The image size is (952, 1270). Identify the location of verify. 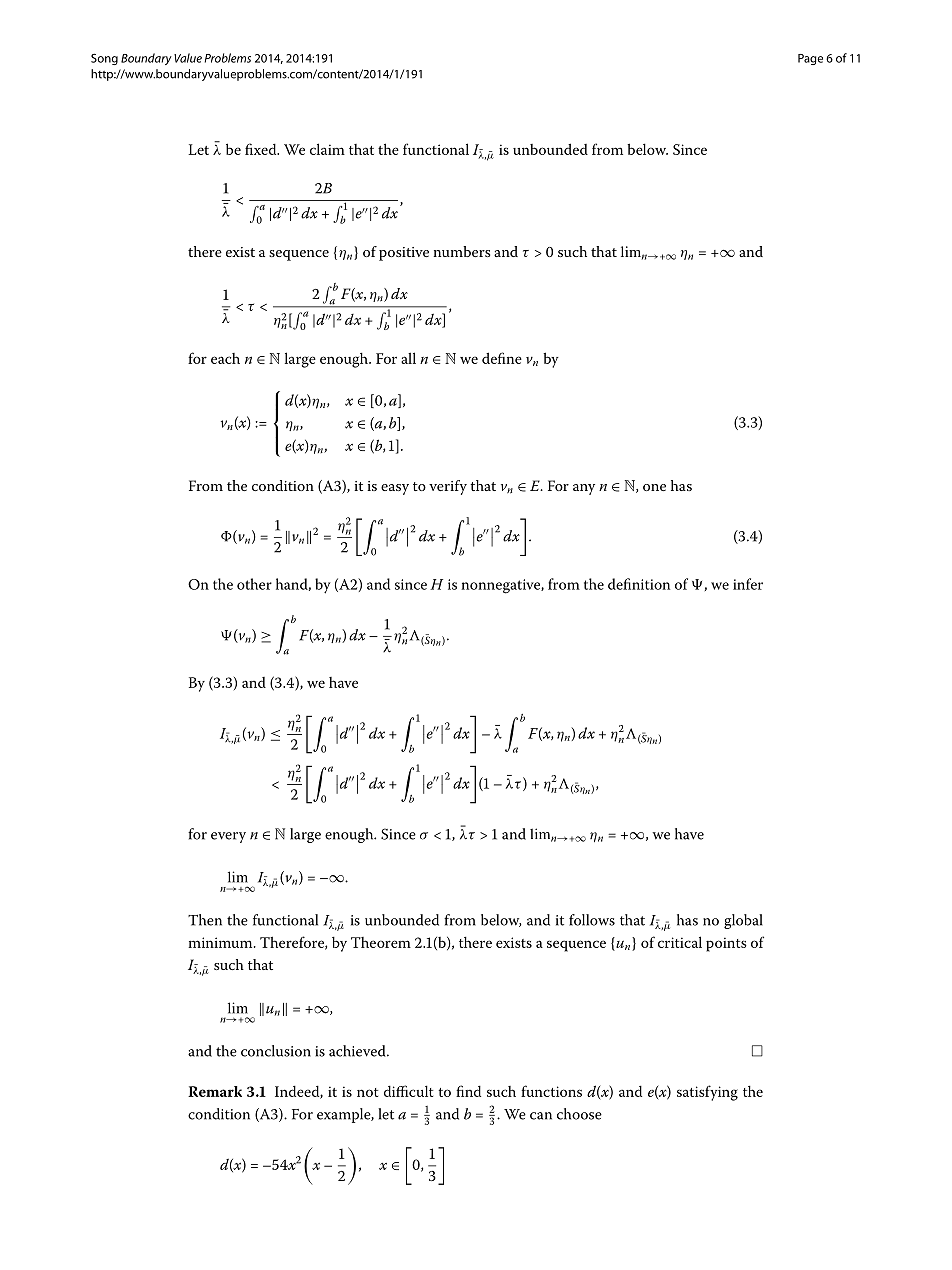
(448, 487).
